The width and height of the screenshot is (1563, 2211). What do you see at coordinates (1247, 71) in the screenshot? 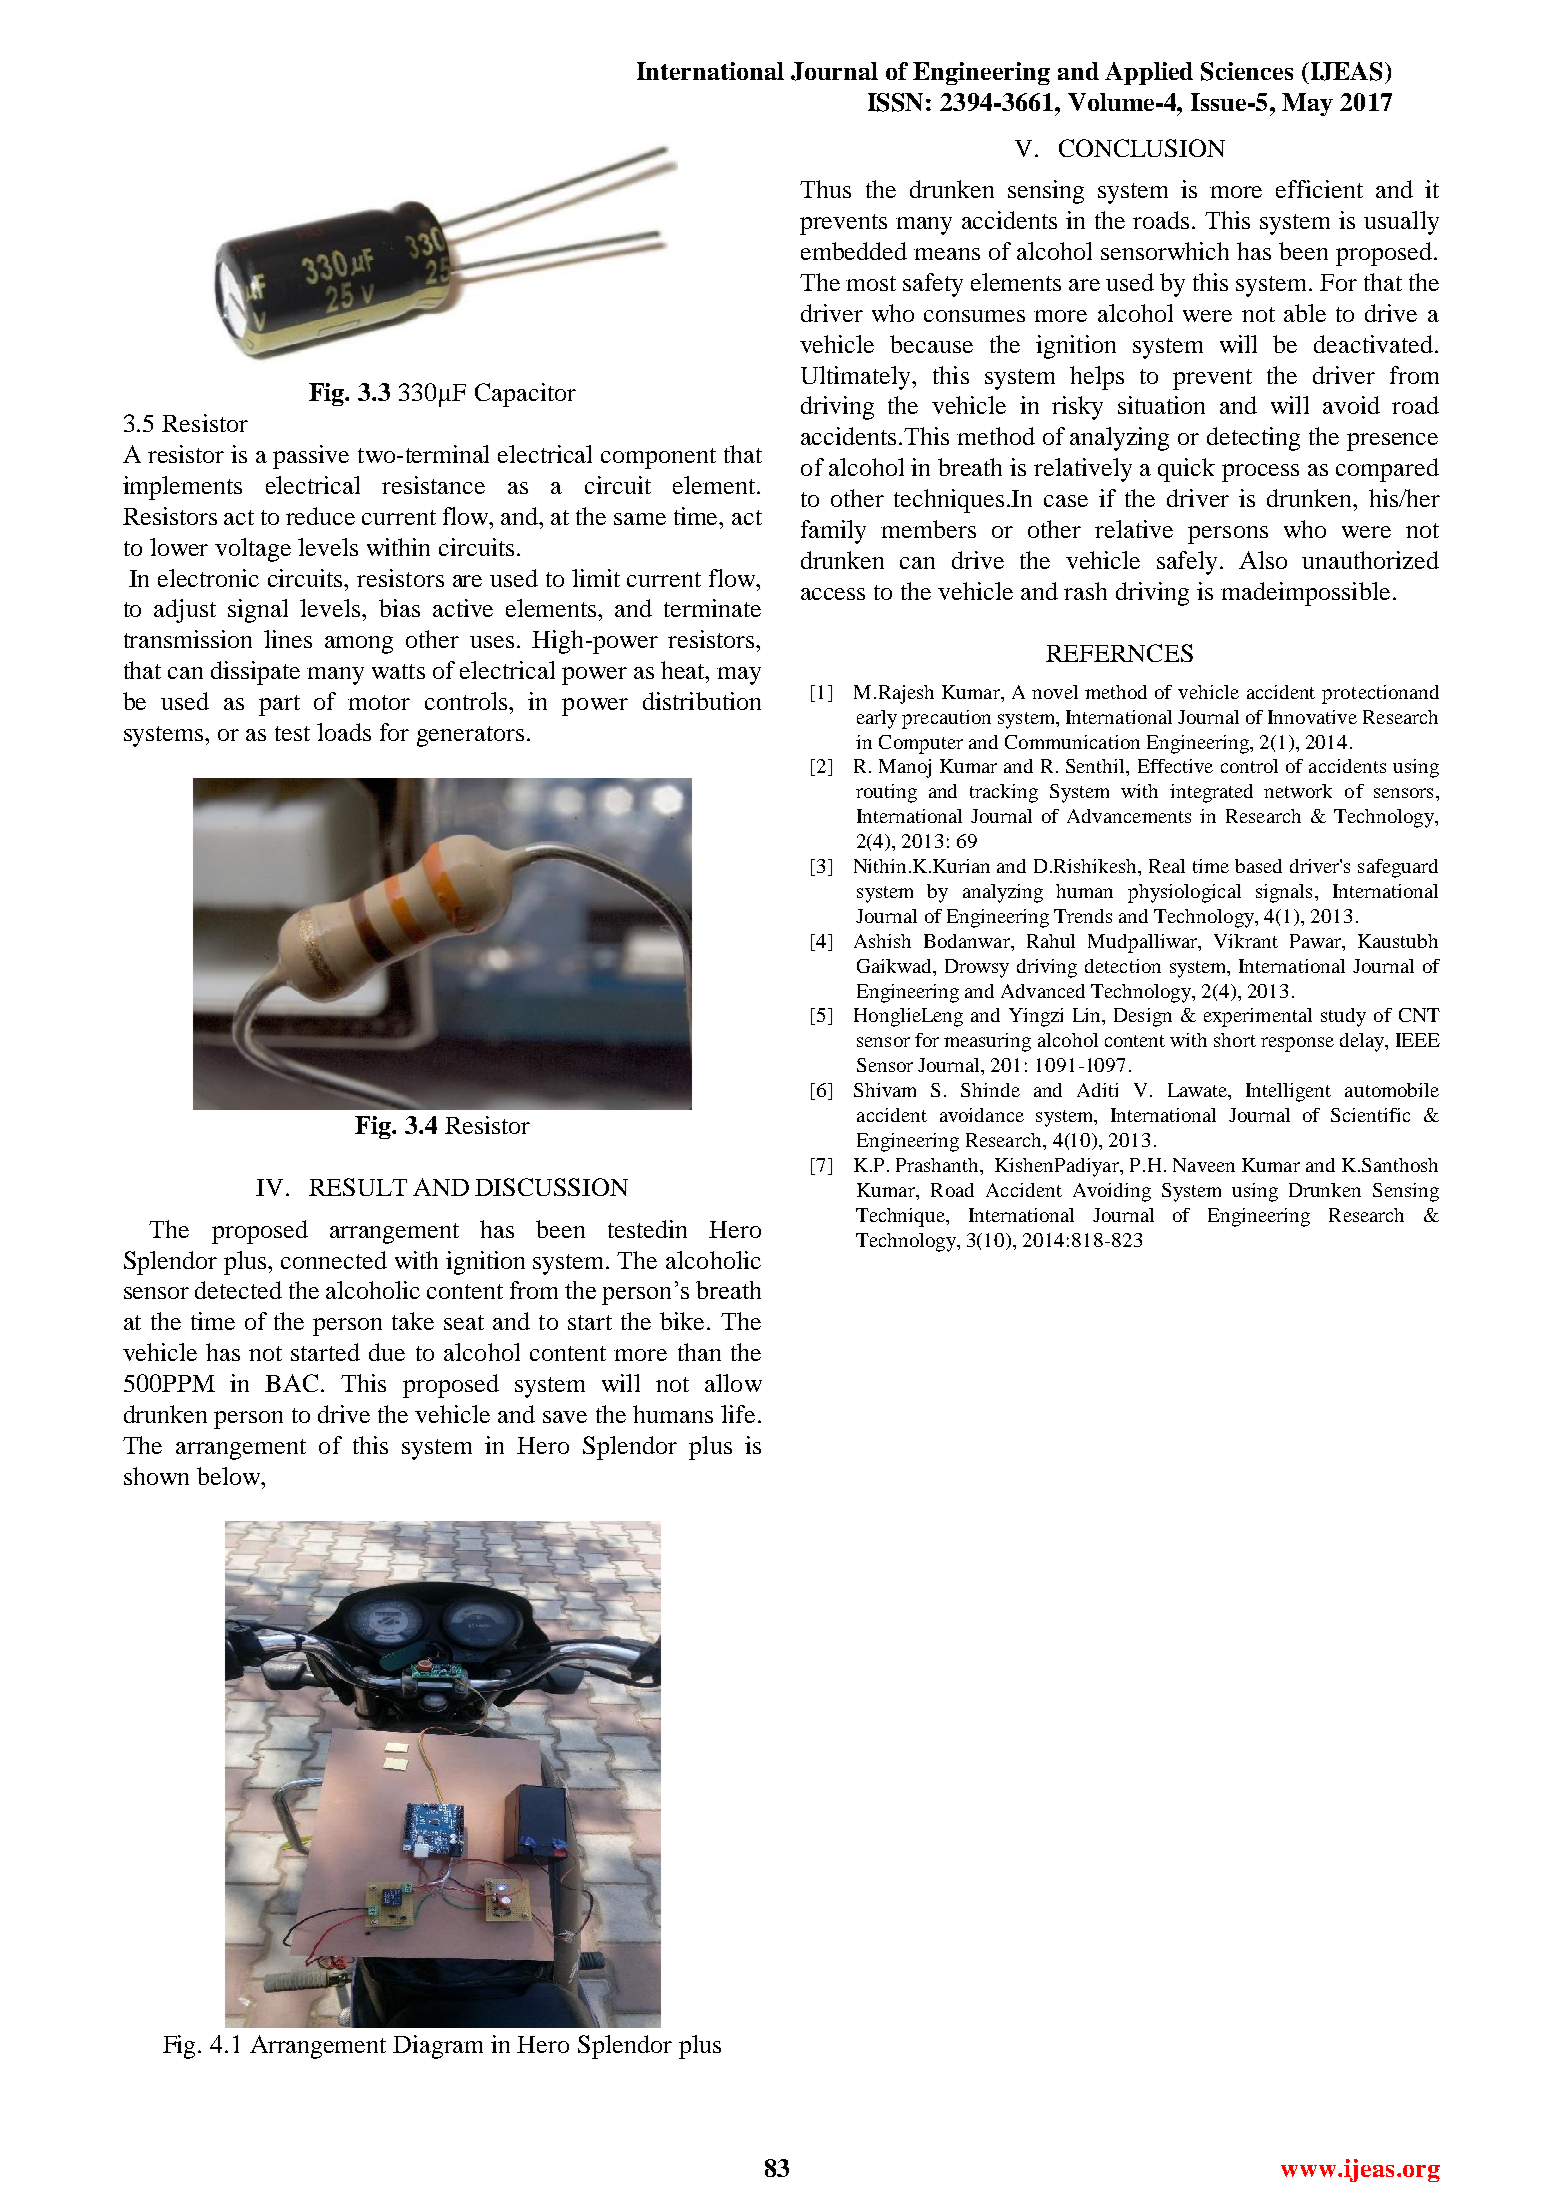
I see `Sciences` at bounding box center [1247, 71].
